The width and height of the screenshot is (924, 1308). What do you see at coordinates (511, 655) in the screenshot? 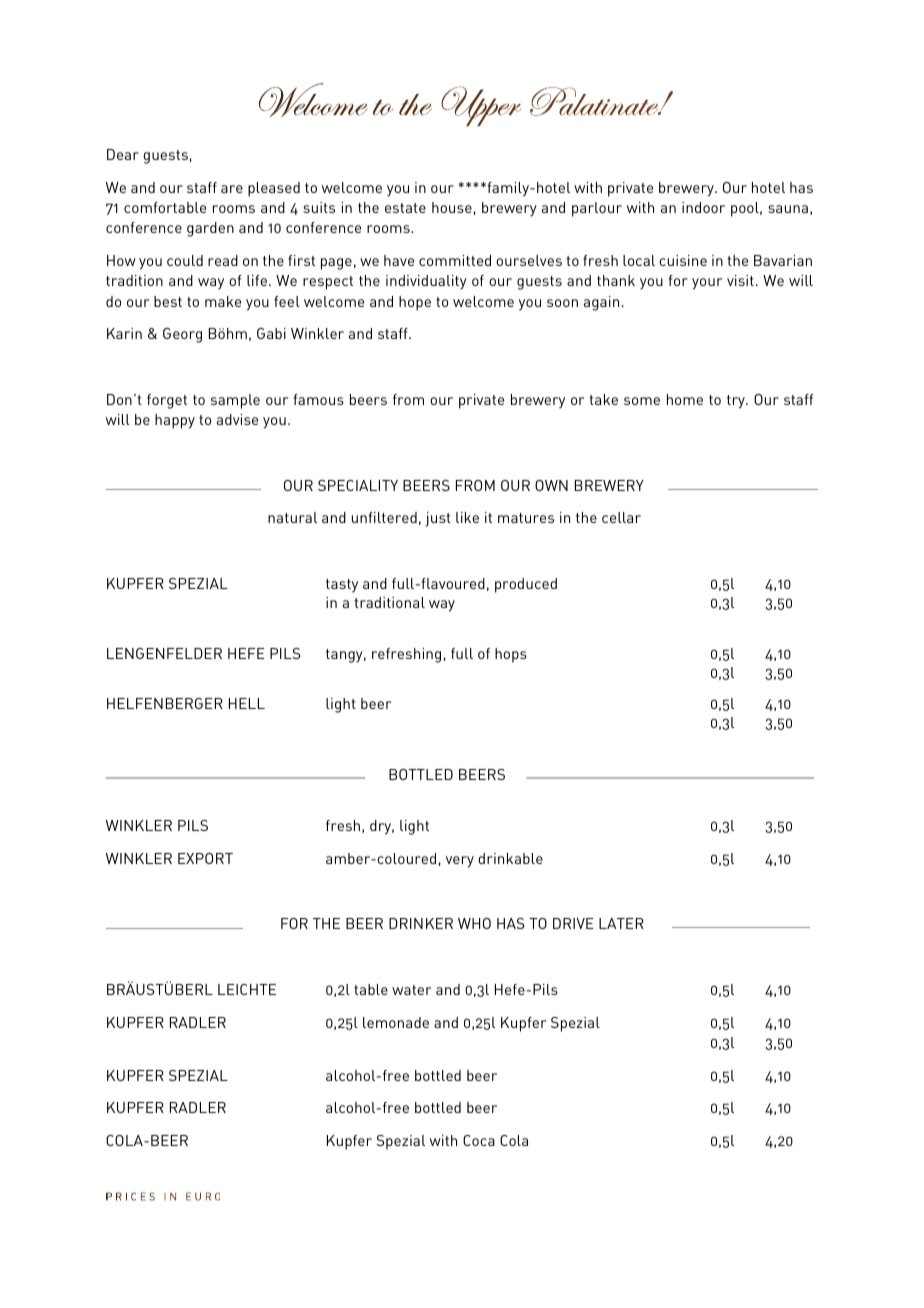
I see `hops` at bounding box center [511, 655].
